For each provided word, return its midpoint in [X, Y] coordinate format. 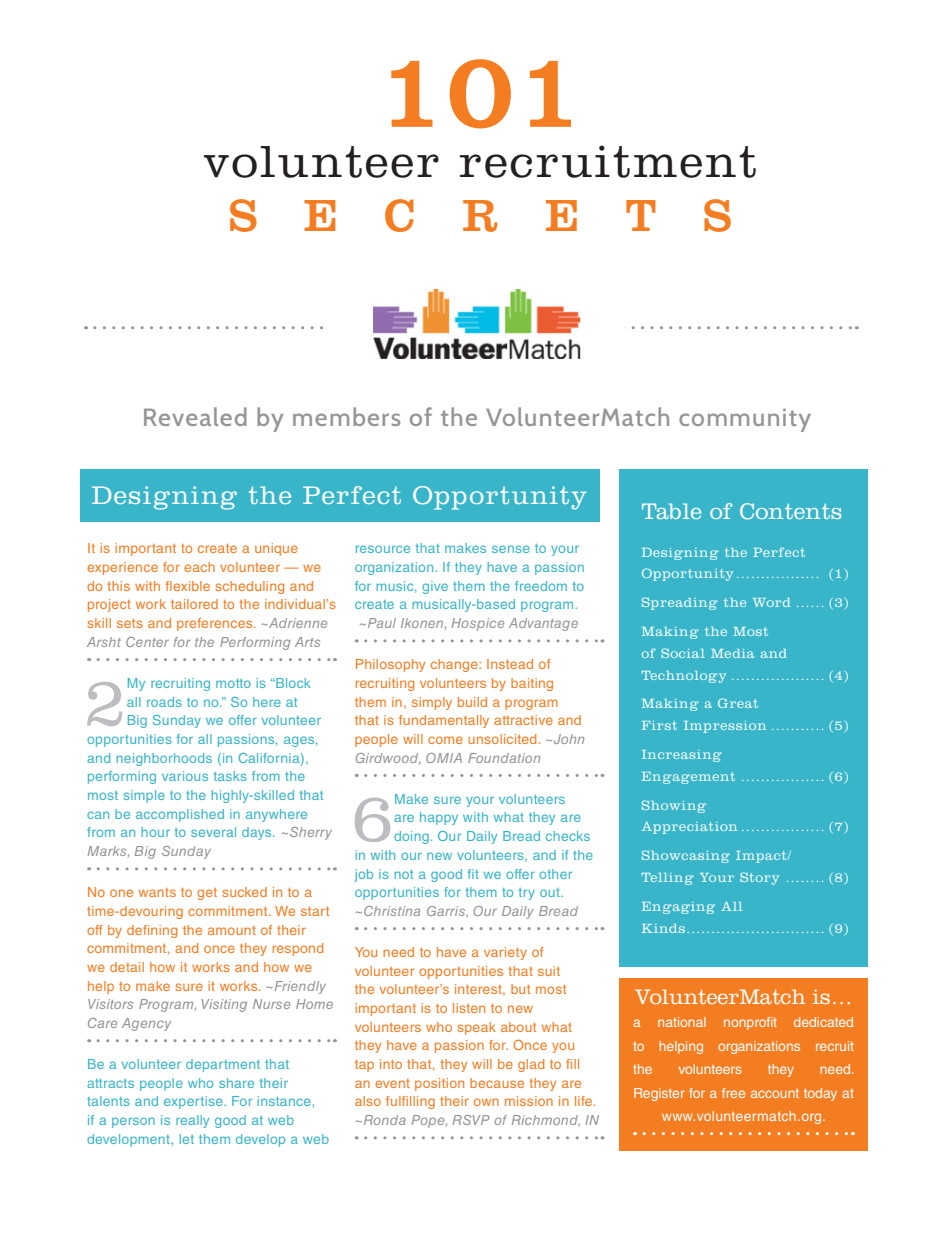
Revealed [195, 416]
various [185, 776]
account [775, 1093]
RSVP [471, 1120]
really [192, 1121]
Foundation [504, 758]
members [346, 416]
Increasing [682, 756]
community [745, 420]
